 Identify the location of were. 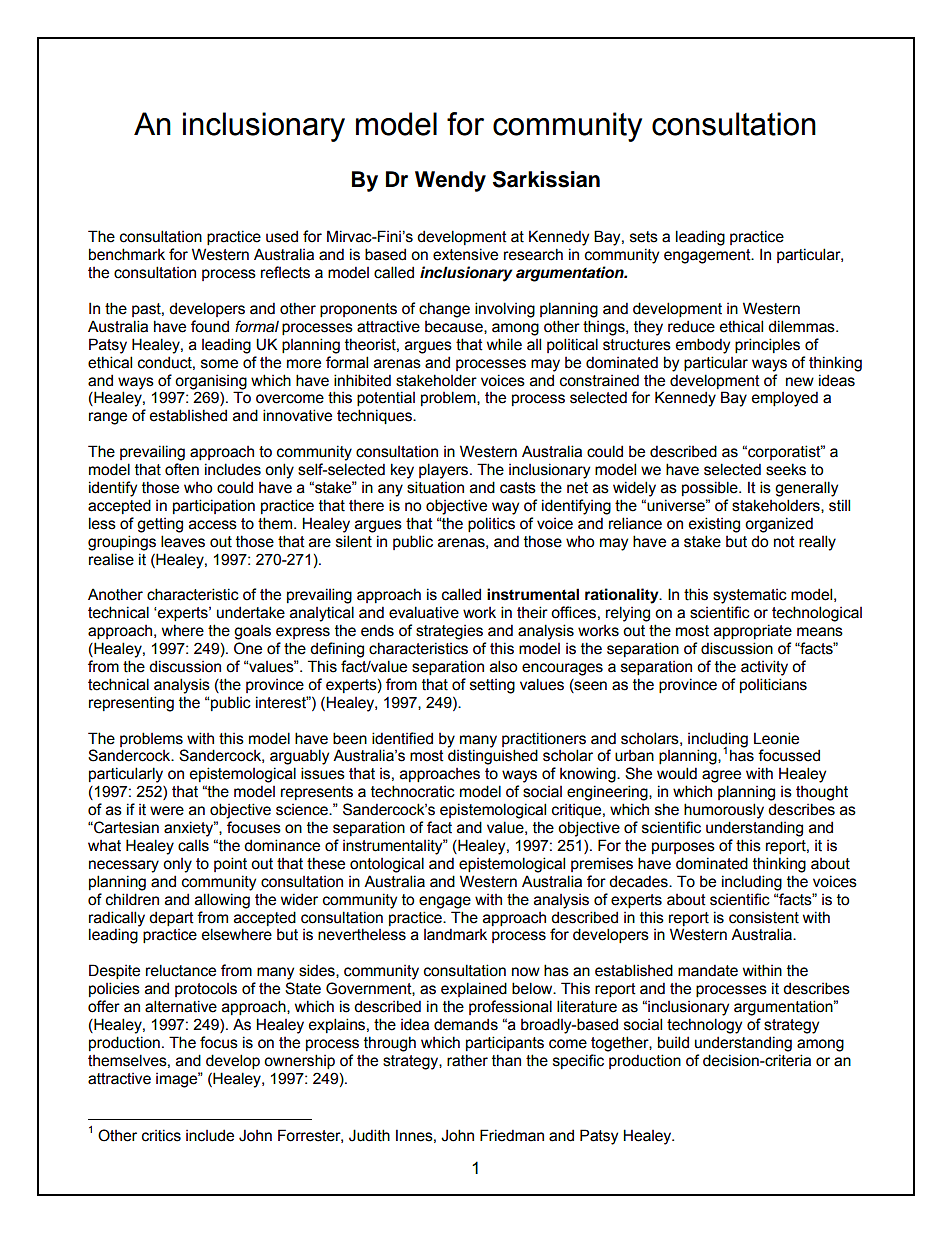
(167, 811).
